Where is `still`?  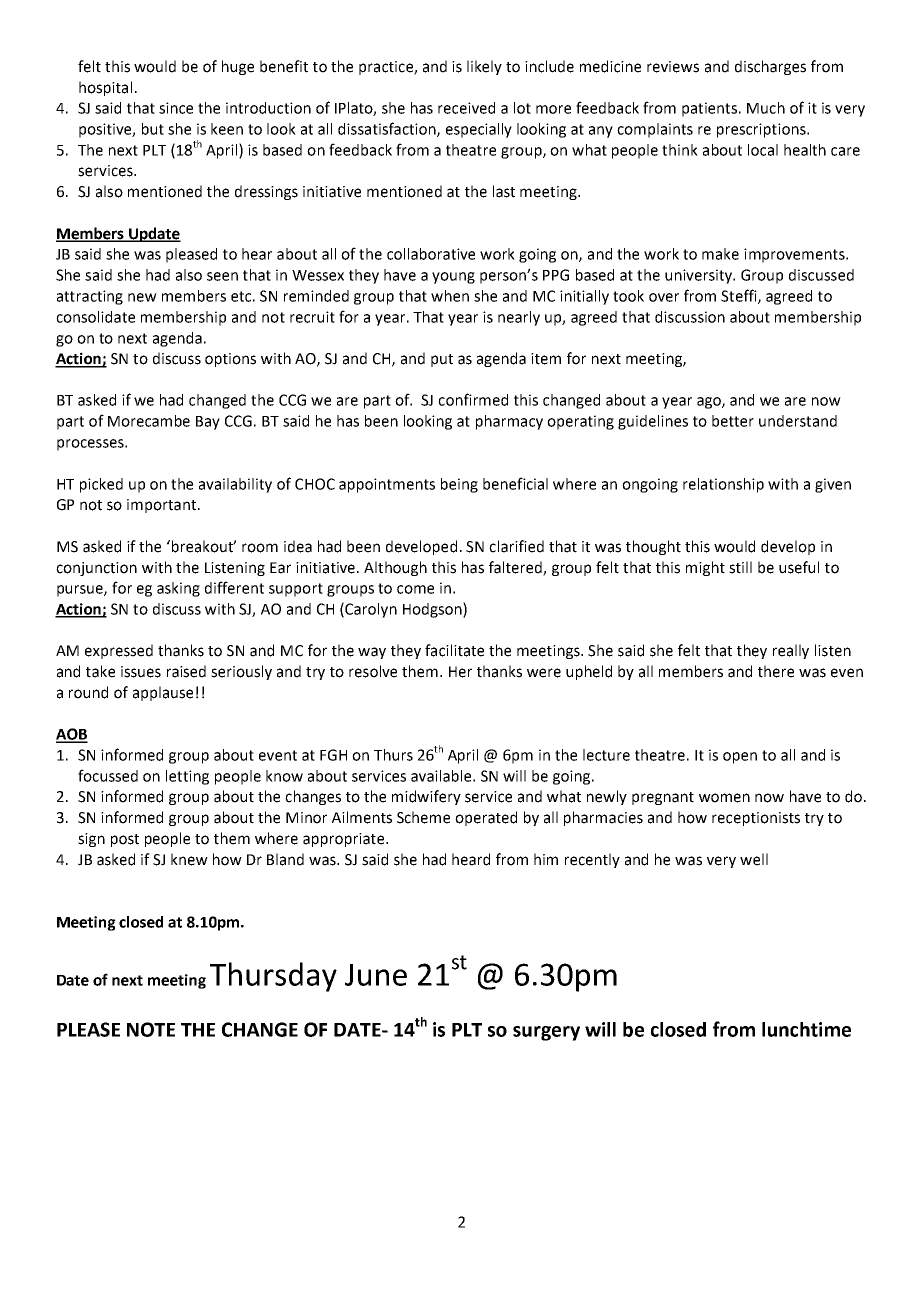
still is located at coordinates (740, 567).
